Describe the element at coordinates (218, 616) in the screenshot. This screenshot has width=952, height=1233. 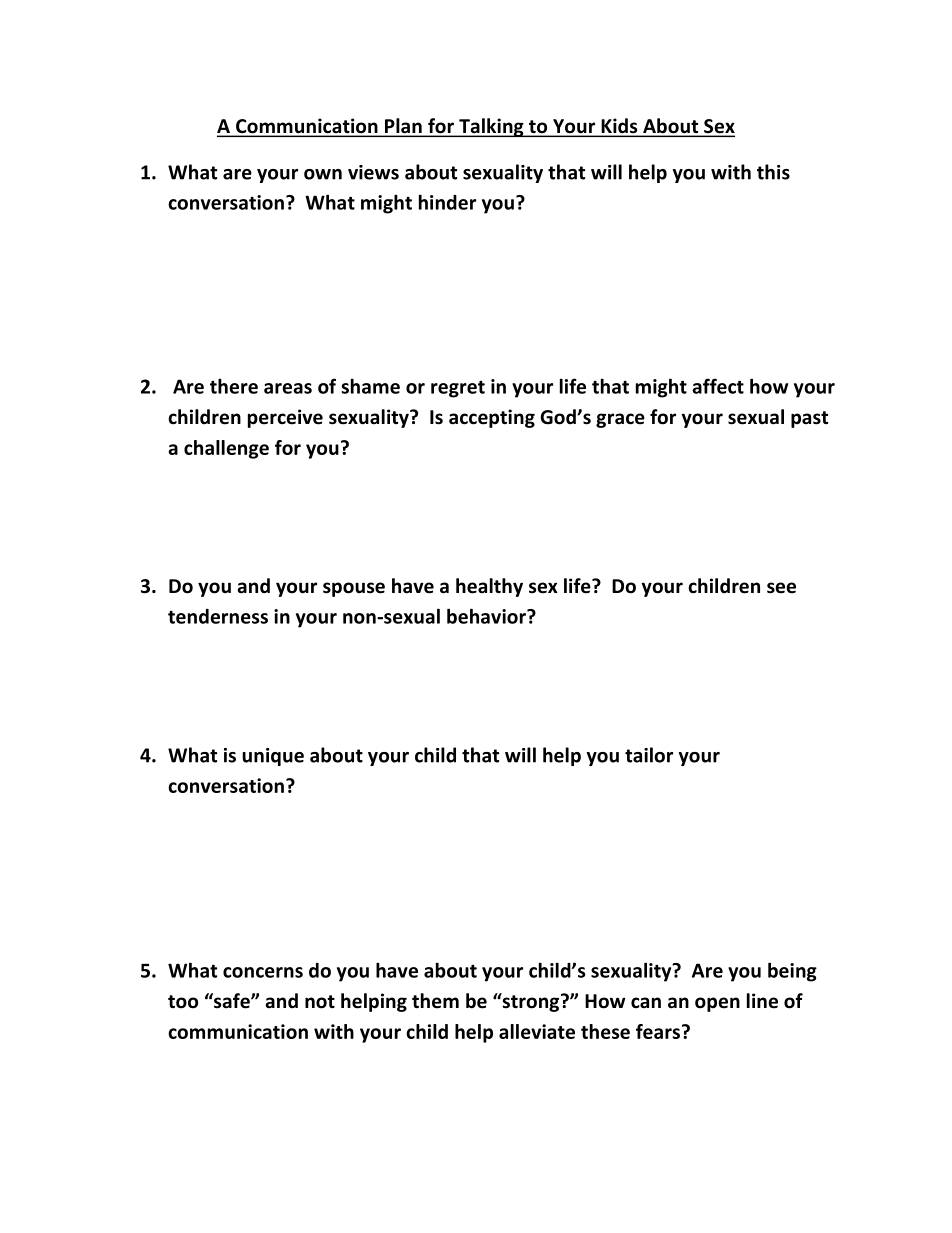
I see `tenderness` at that location.
